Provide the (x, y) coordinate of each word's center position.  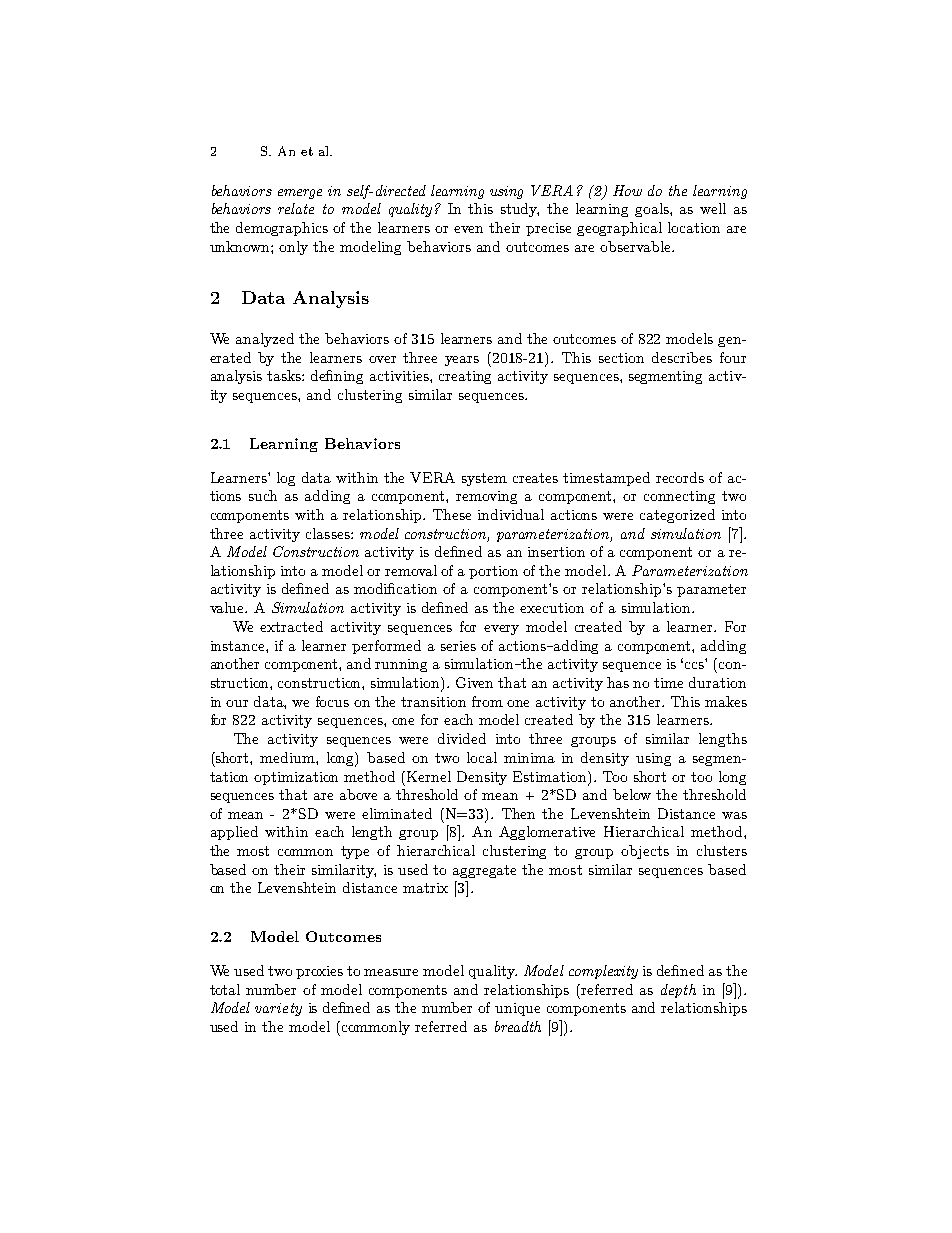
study (520, 210)
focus (332, 701)
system (484, 479)
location (694, 227)
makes (726, 701)
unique (517, 1009)
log (286, 479)
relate (296, 208)
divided (462, 738)
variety (278, 1009)
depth (678, 991)
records (680, 477)
